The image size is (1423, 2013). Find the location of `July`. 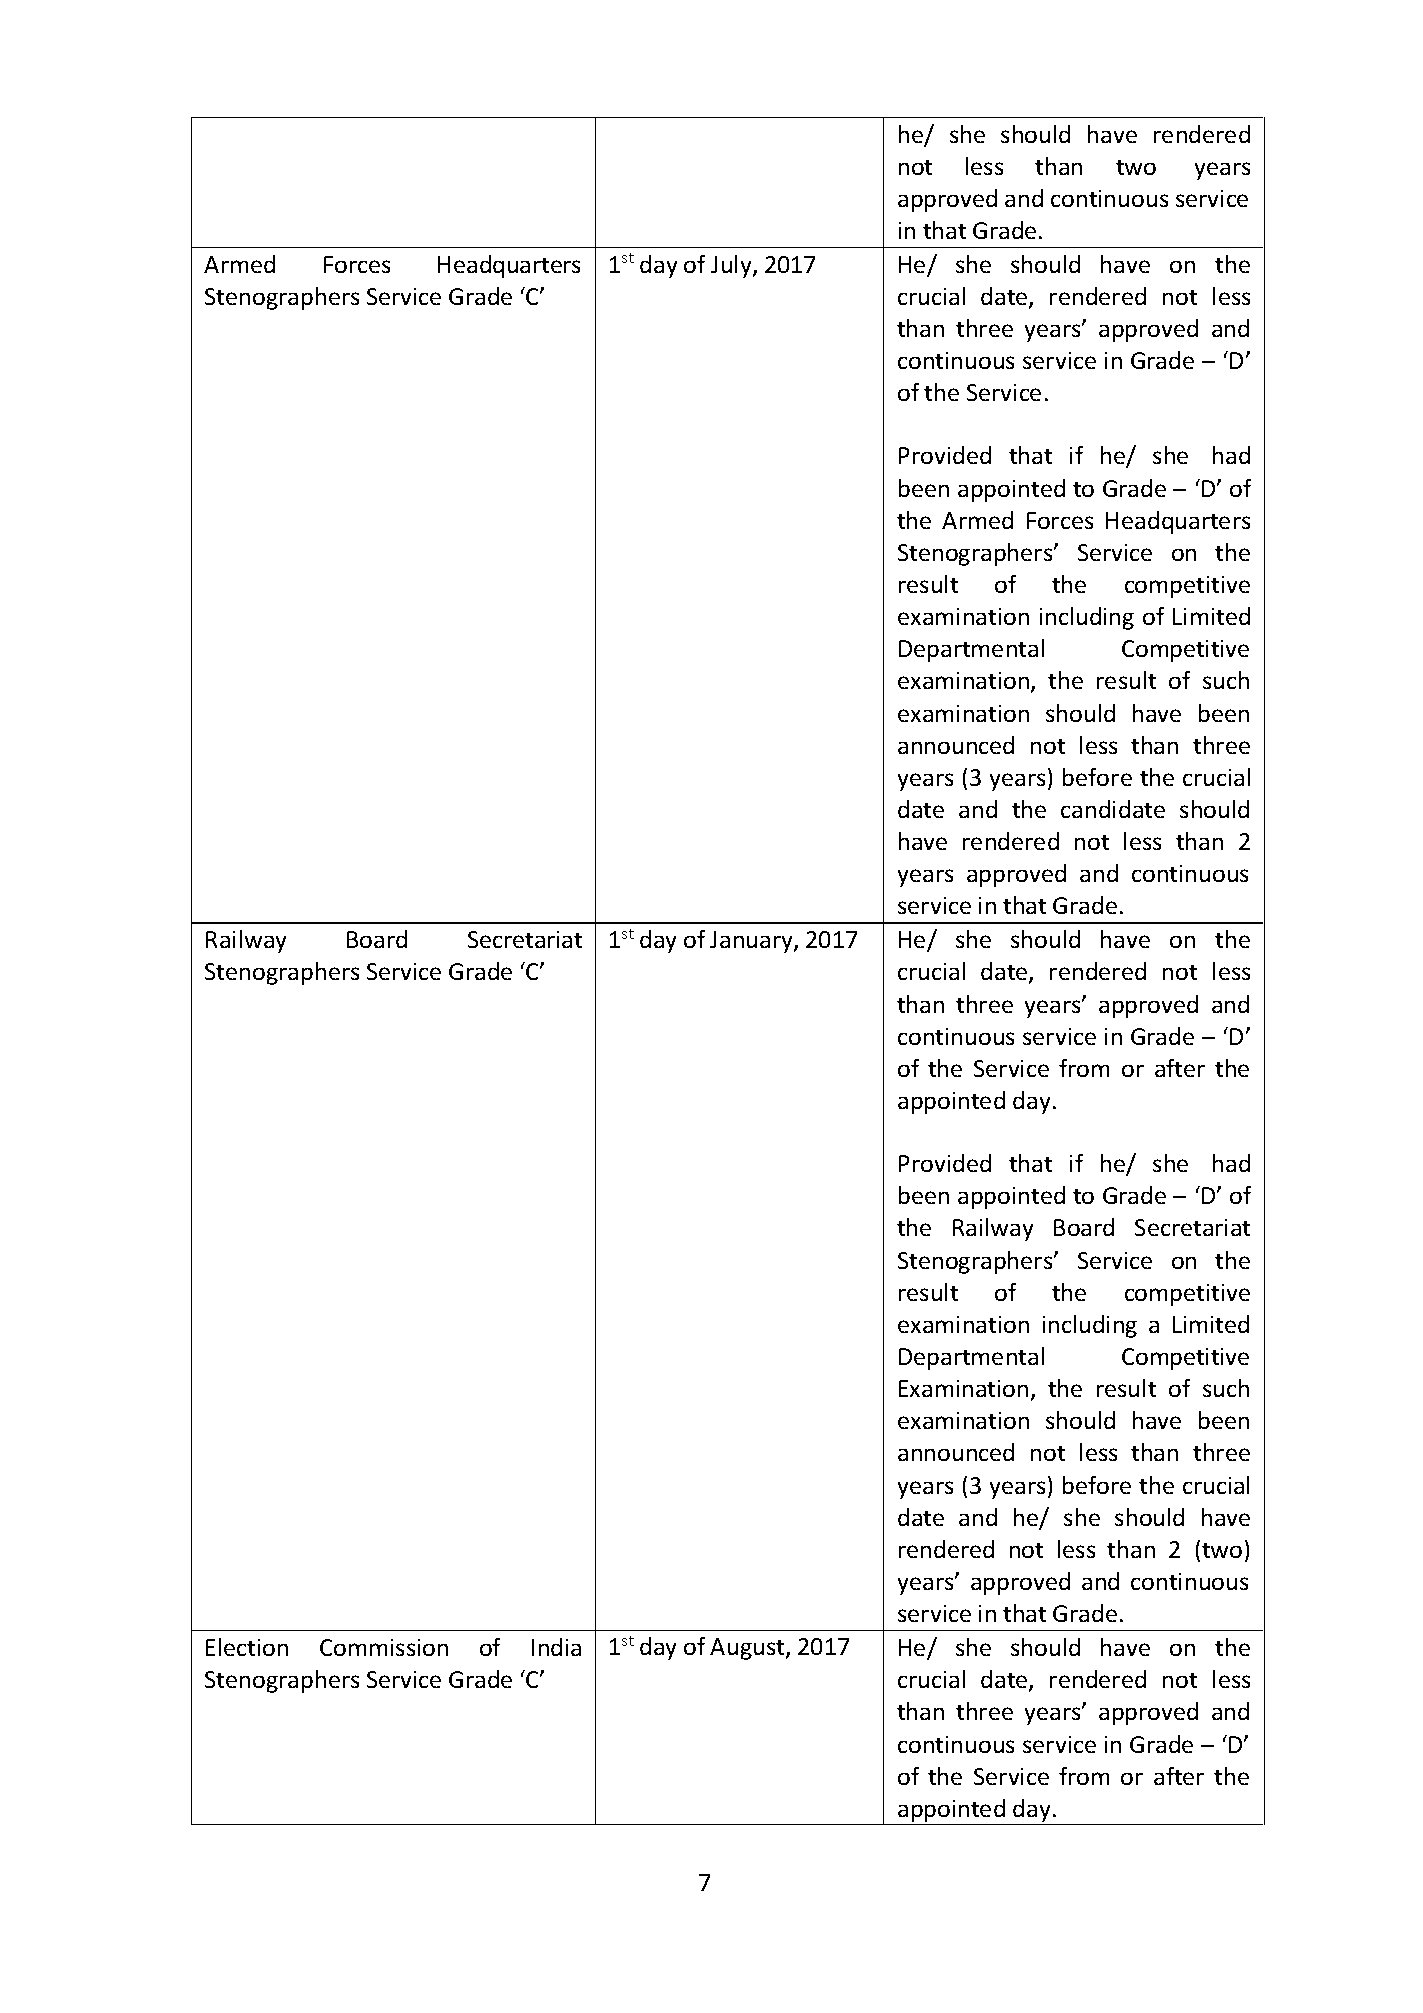

July is located at coordinates (732, 266).
